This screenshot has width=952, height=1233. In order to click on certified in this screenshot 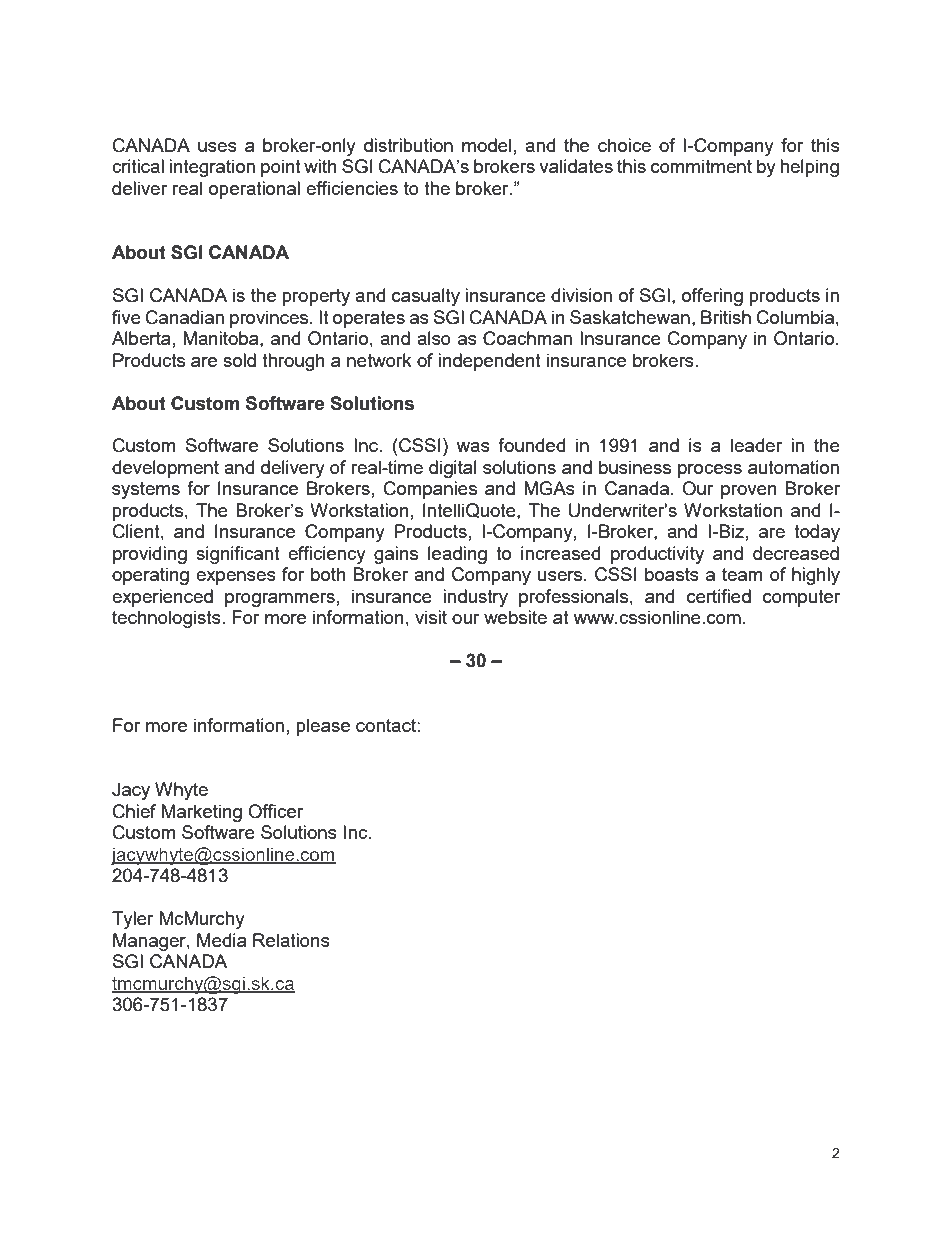, I will do `click(719, 596)`.
